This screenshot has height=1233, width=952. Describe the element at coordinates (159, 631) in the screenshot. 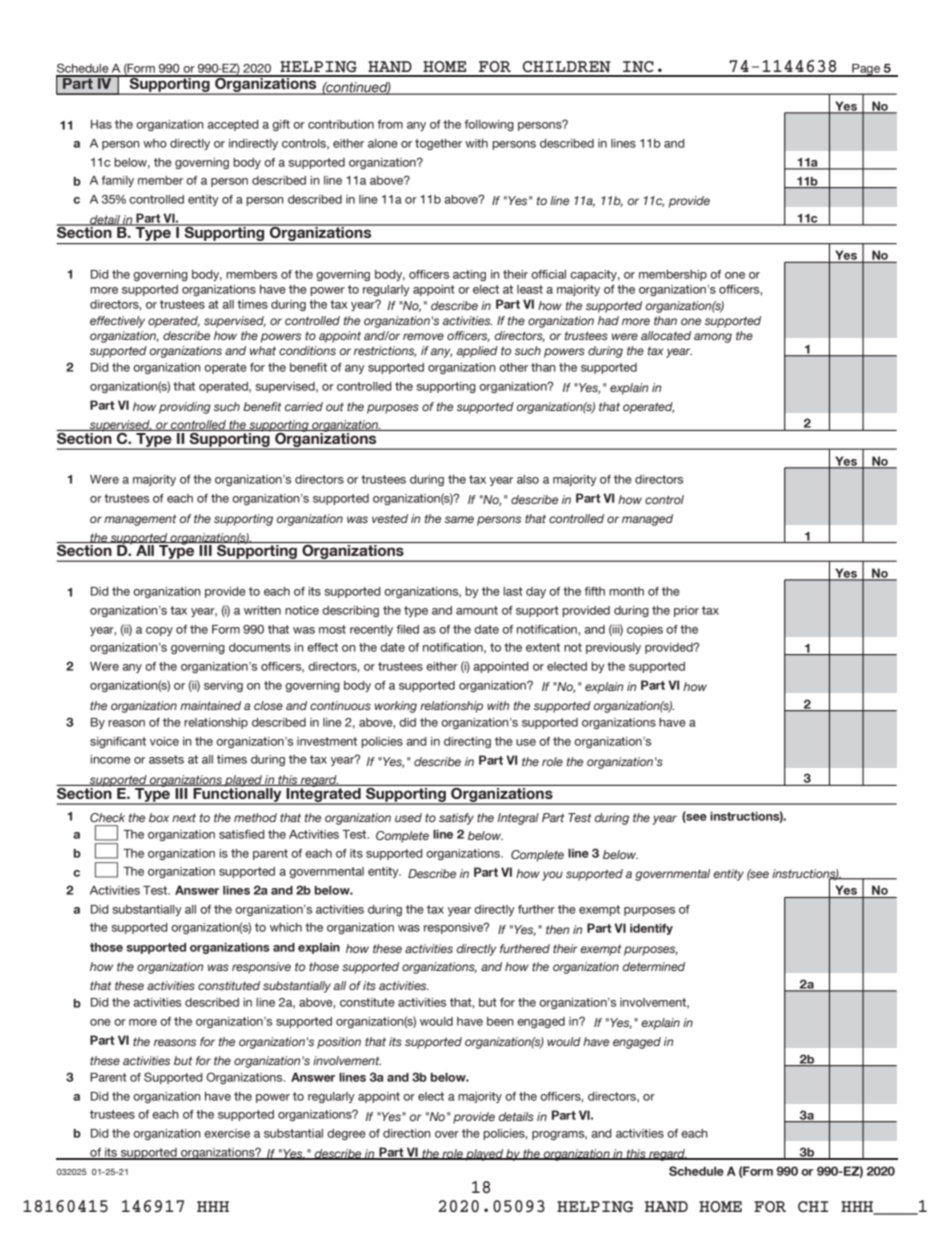

I see `copy` at that location.
